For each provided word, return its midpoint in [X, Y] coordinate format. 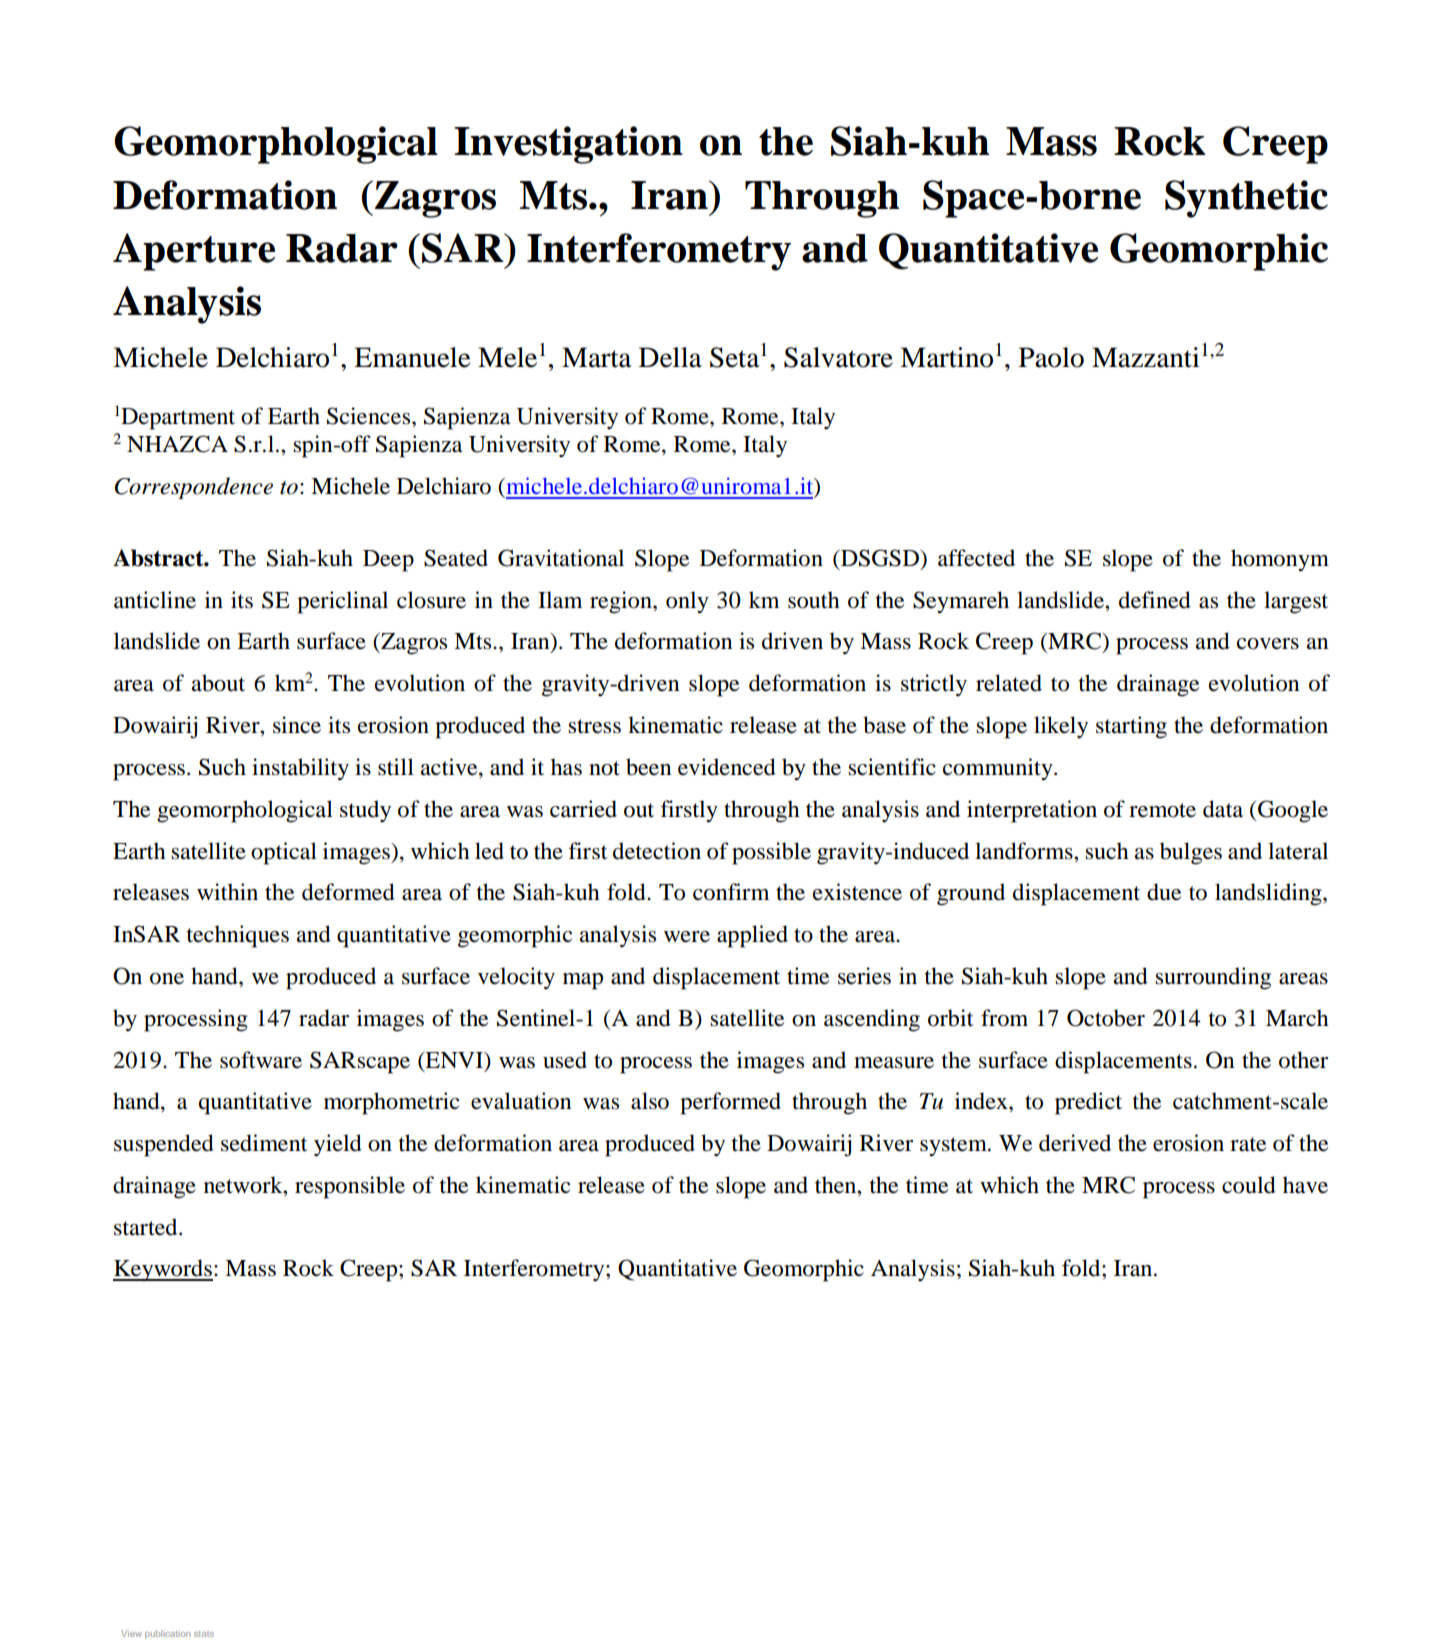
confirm [731, 892]
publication [167, 1634]
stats [204, 1634]
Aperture [194, 252]
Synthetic [1246, 199]
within [227, 892]
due [1164, 892]
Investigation [568, 145]
